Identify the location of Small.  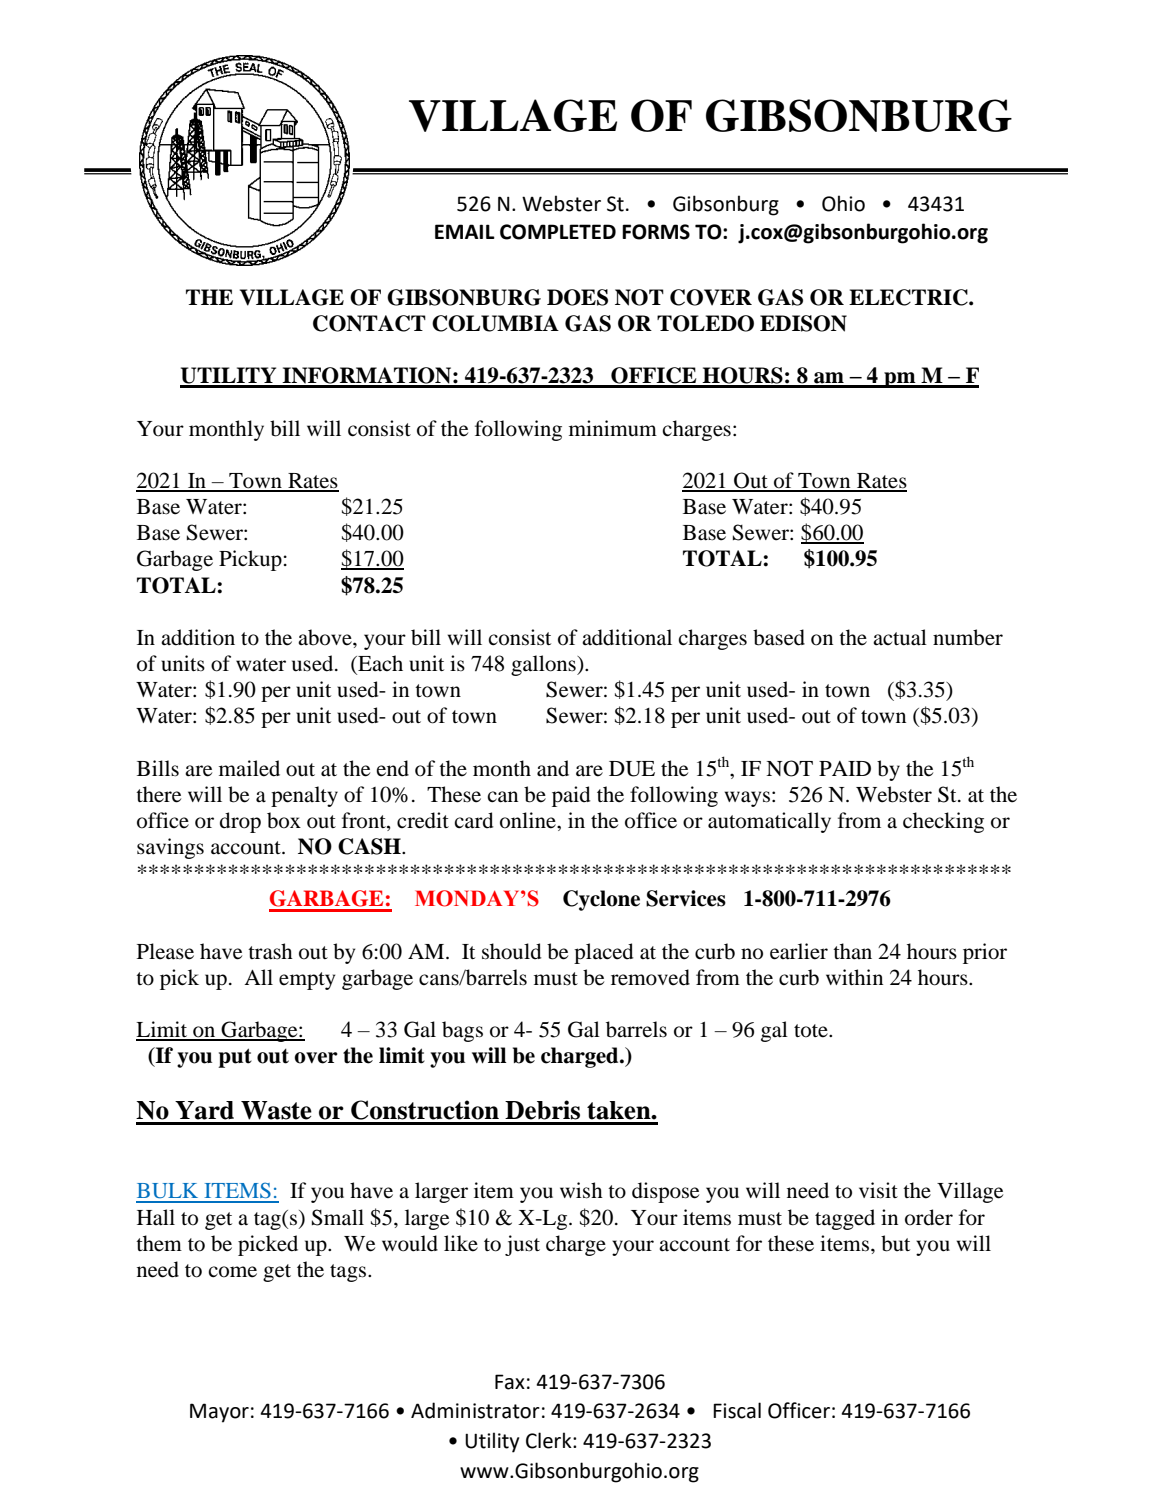
(338, 1217).
